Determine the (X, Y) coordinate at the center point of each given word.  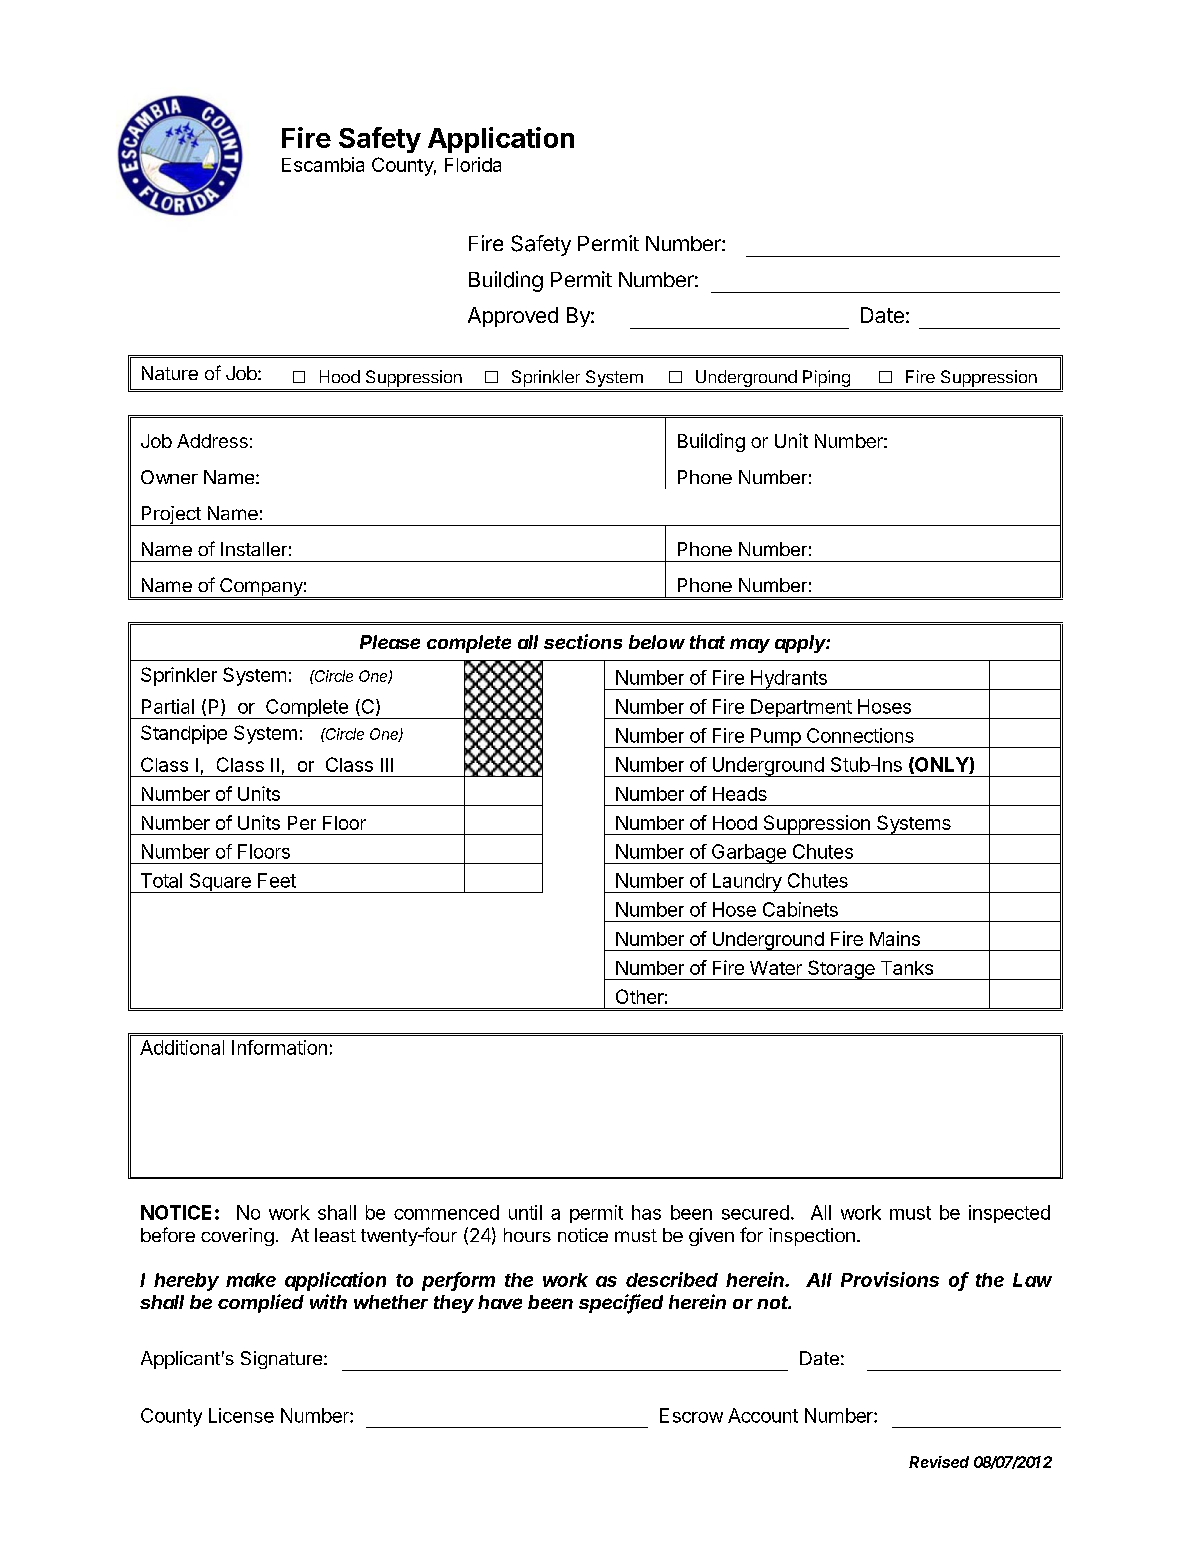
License (241, 1415)
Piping (826, 378)
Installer (254, 549)
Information (279, 1047)
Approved (513, 317)
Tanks (907, 968)
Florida (473, 164)
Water (776, 968)
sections (583, 641)
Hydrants (789, 680)
